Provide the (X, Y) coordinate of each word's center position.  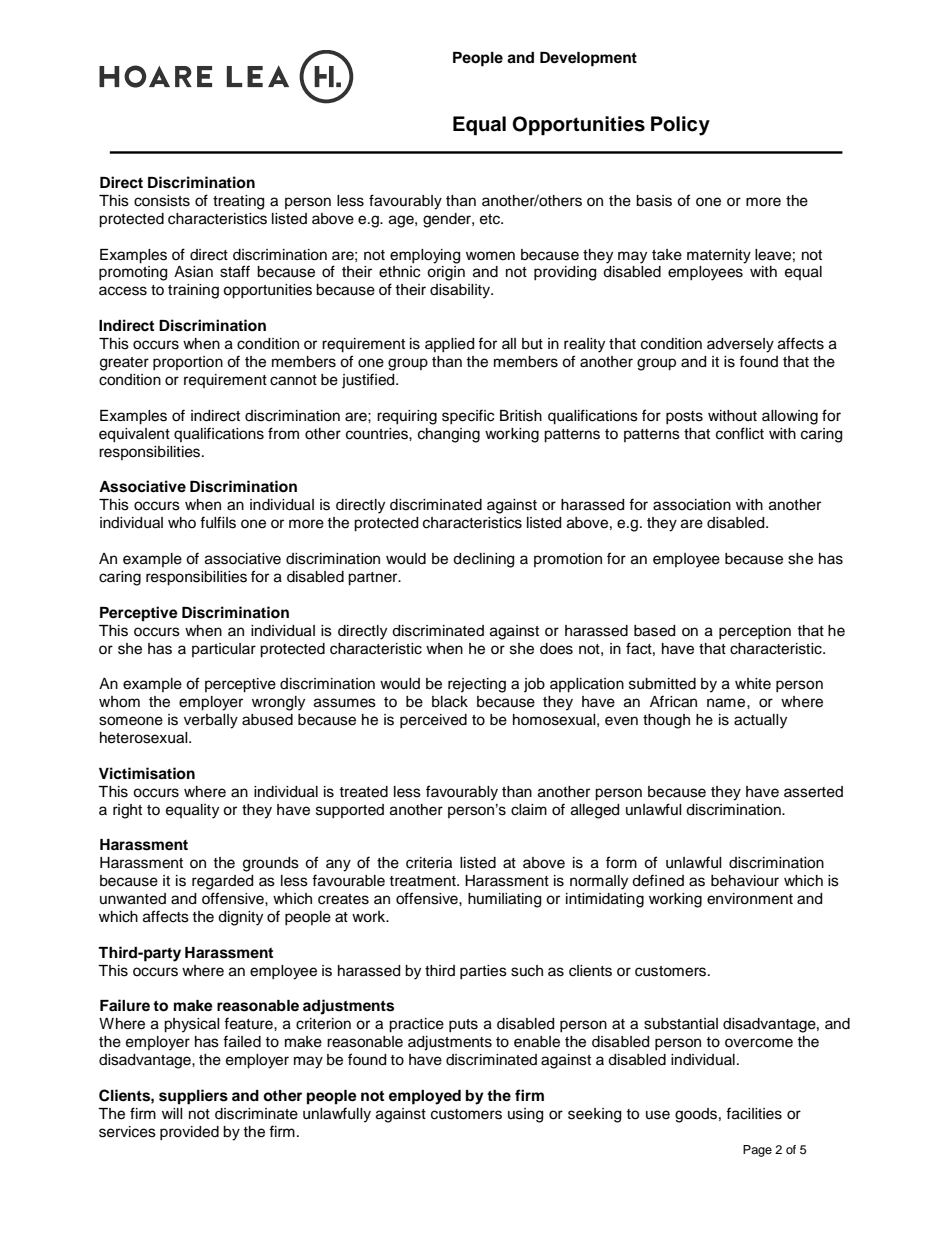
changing (449, 435)
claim (529, 810)
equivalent (134, 435)
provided (189, 1133)
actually (760, 721)
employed (425, 1097)
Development (588, 59)
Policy (680, 126)
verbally (211, 721)
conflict (740, 433)
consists (162, 201)
